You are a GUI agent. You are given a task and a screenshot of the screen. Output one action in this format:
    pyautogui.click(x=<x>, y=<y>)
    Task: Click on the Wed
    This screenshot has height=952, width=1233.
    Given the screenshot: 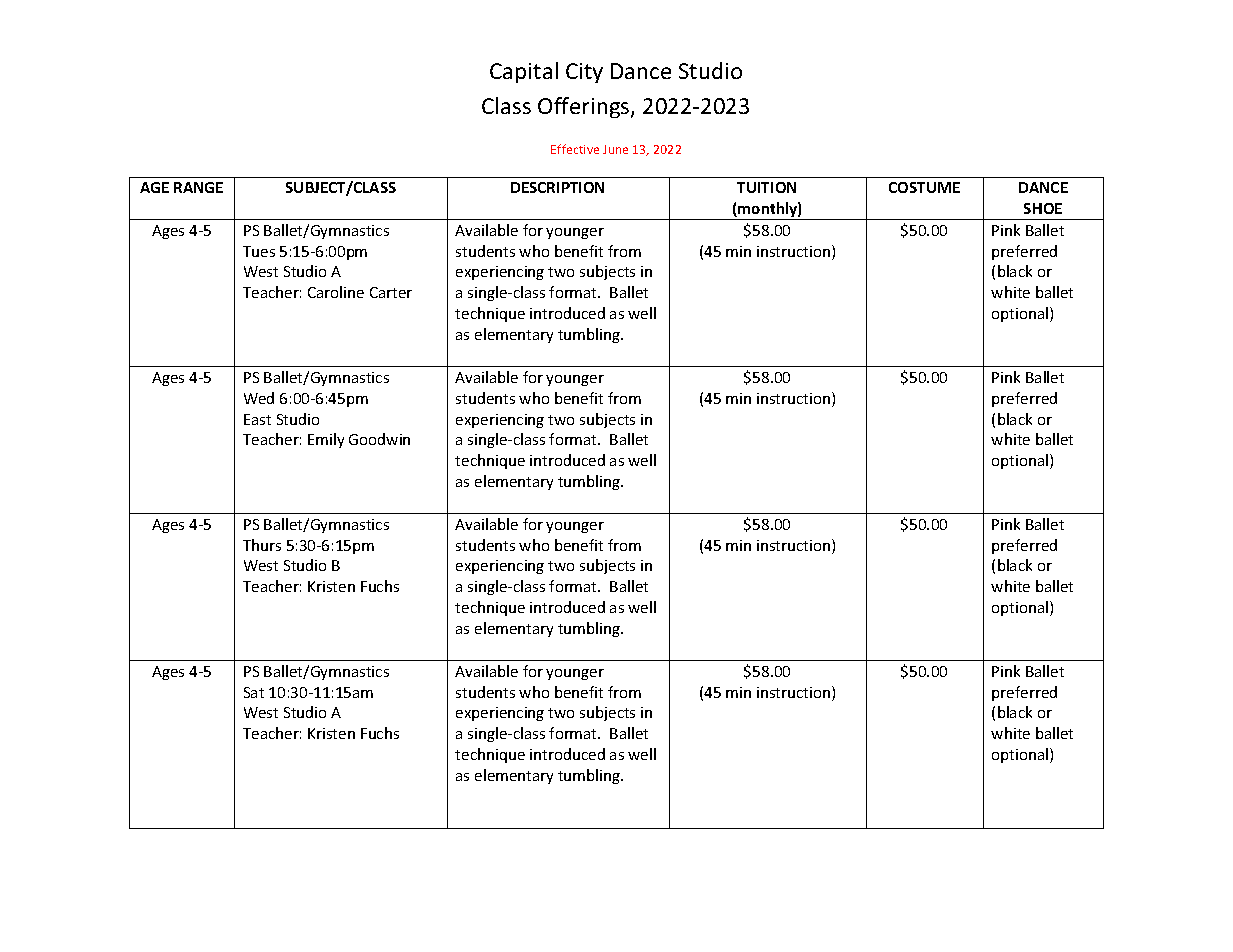 What is the action you would take?
    pyautogui.click(x=259, y=398)
